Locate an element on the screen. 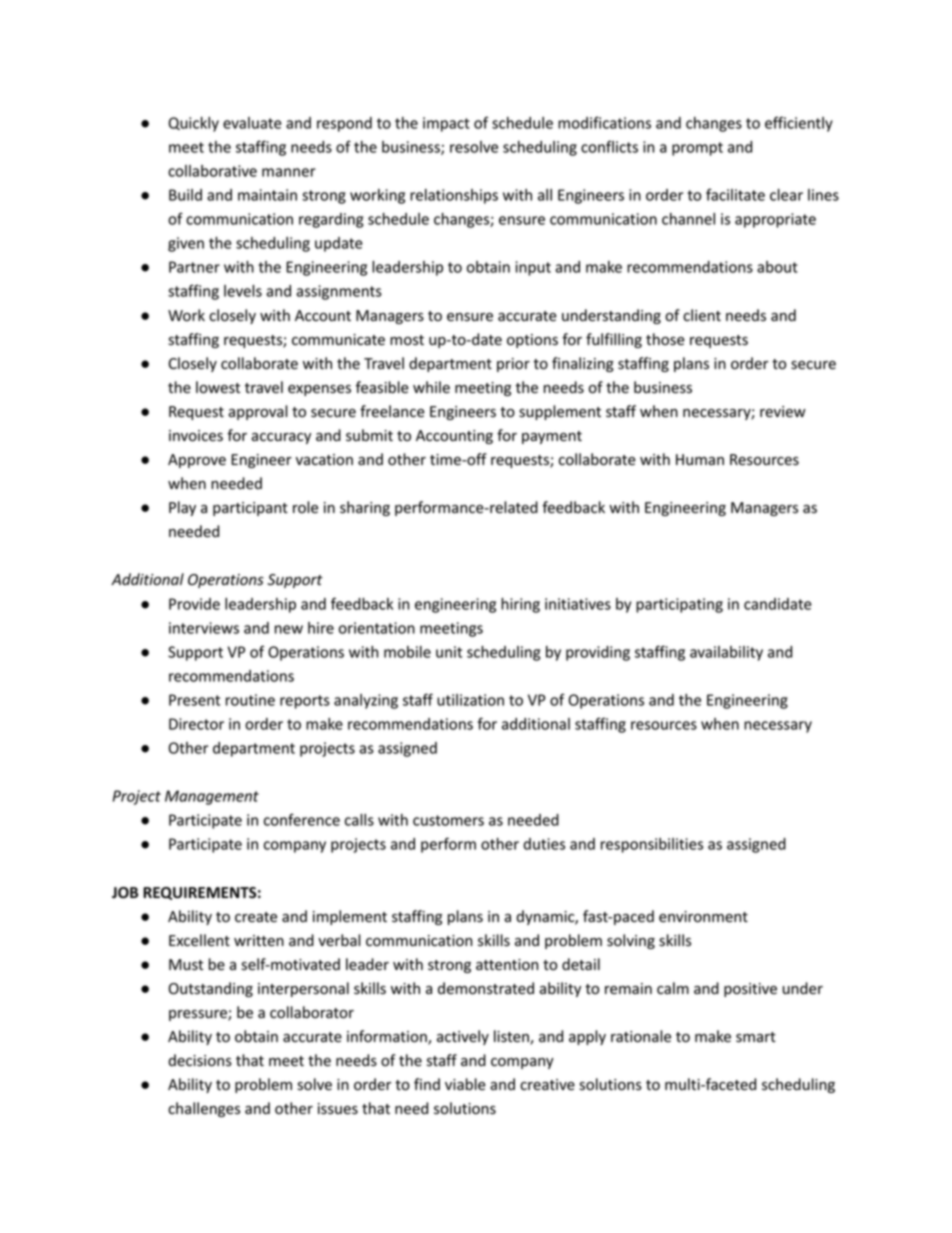  Approve is located at coordinates (197, 461).
